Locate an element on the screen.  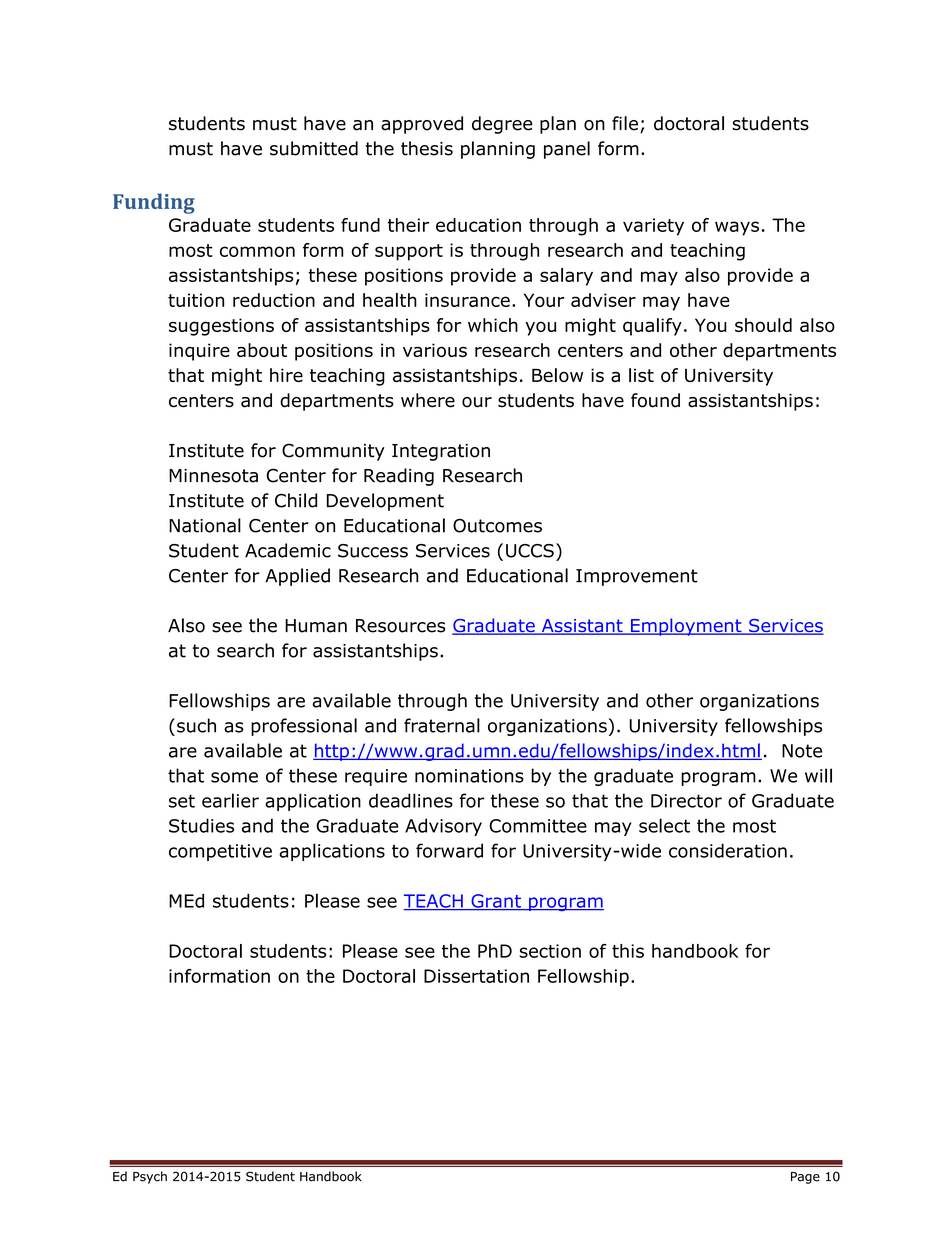
submitted is located at coordinates (314, 148).
